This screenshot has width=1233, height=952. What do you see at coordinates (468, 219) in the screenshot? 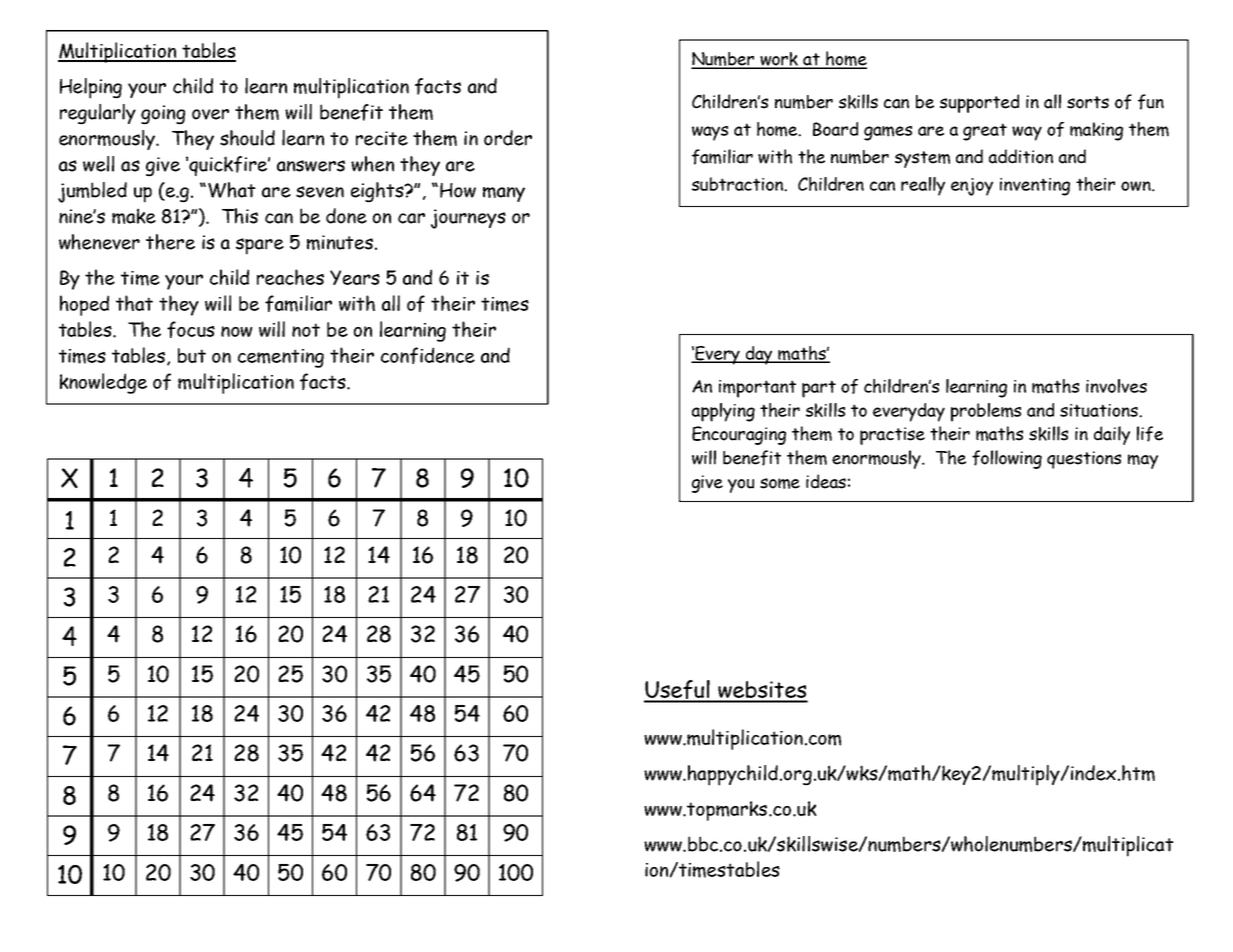
I see `journeys` at bounding box center [468, 219].
